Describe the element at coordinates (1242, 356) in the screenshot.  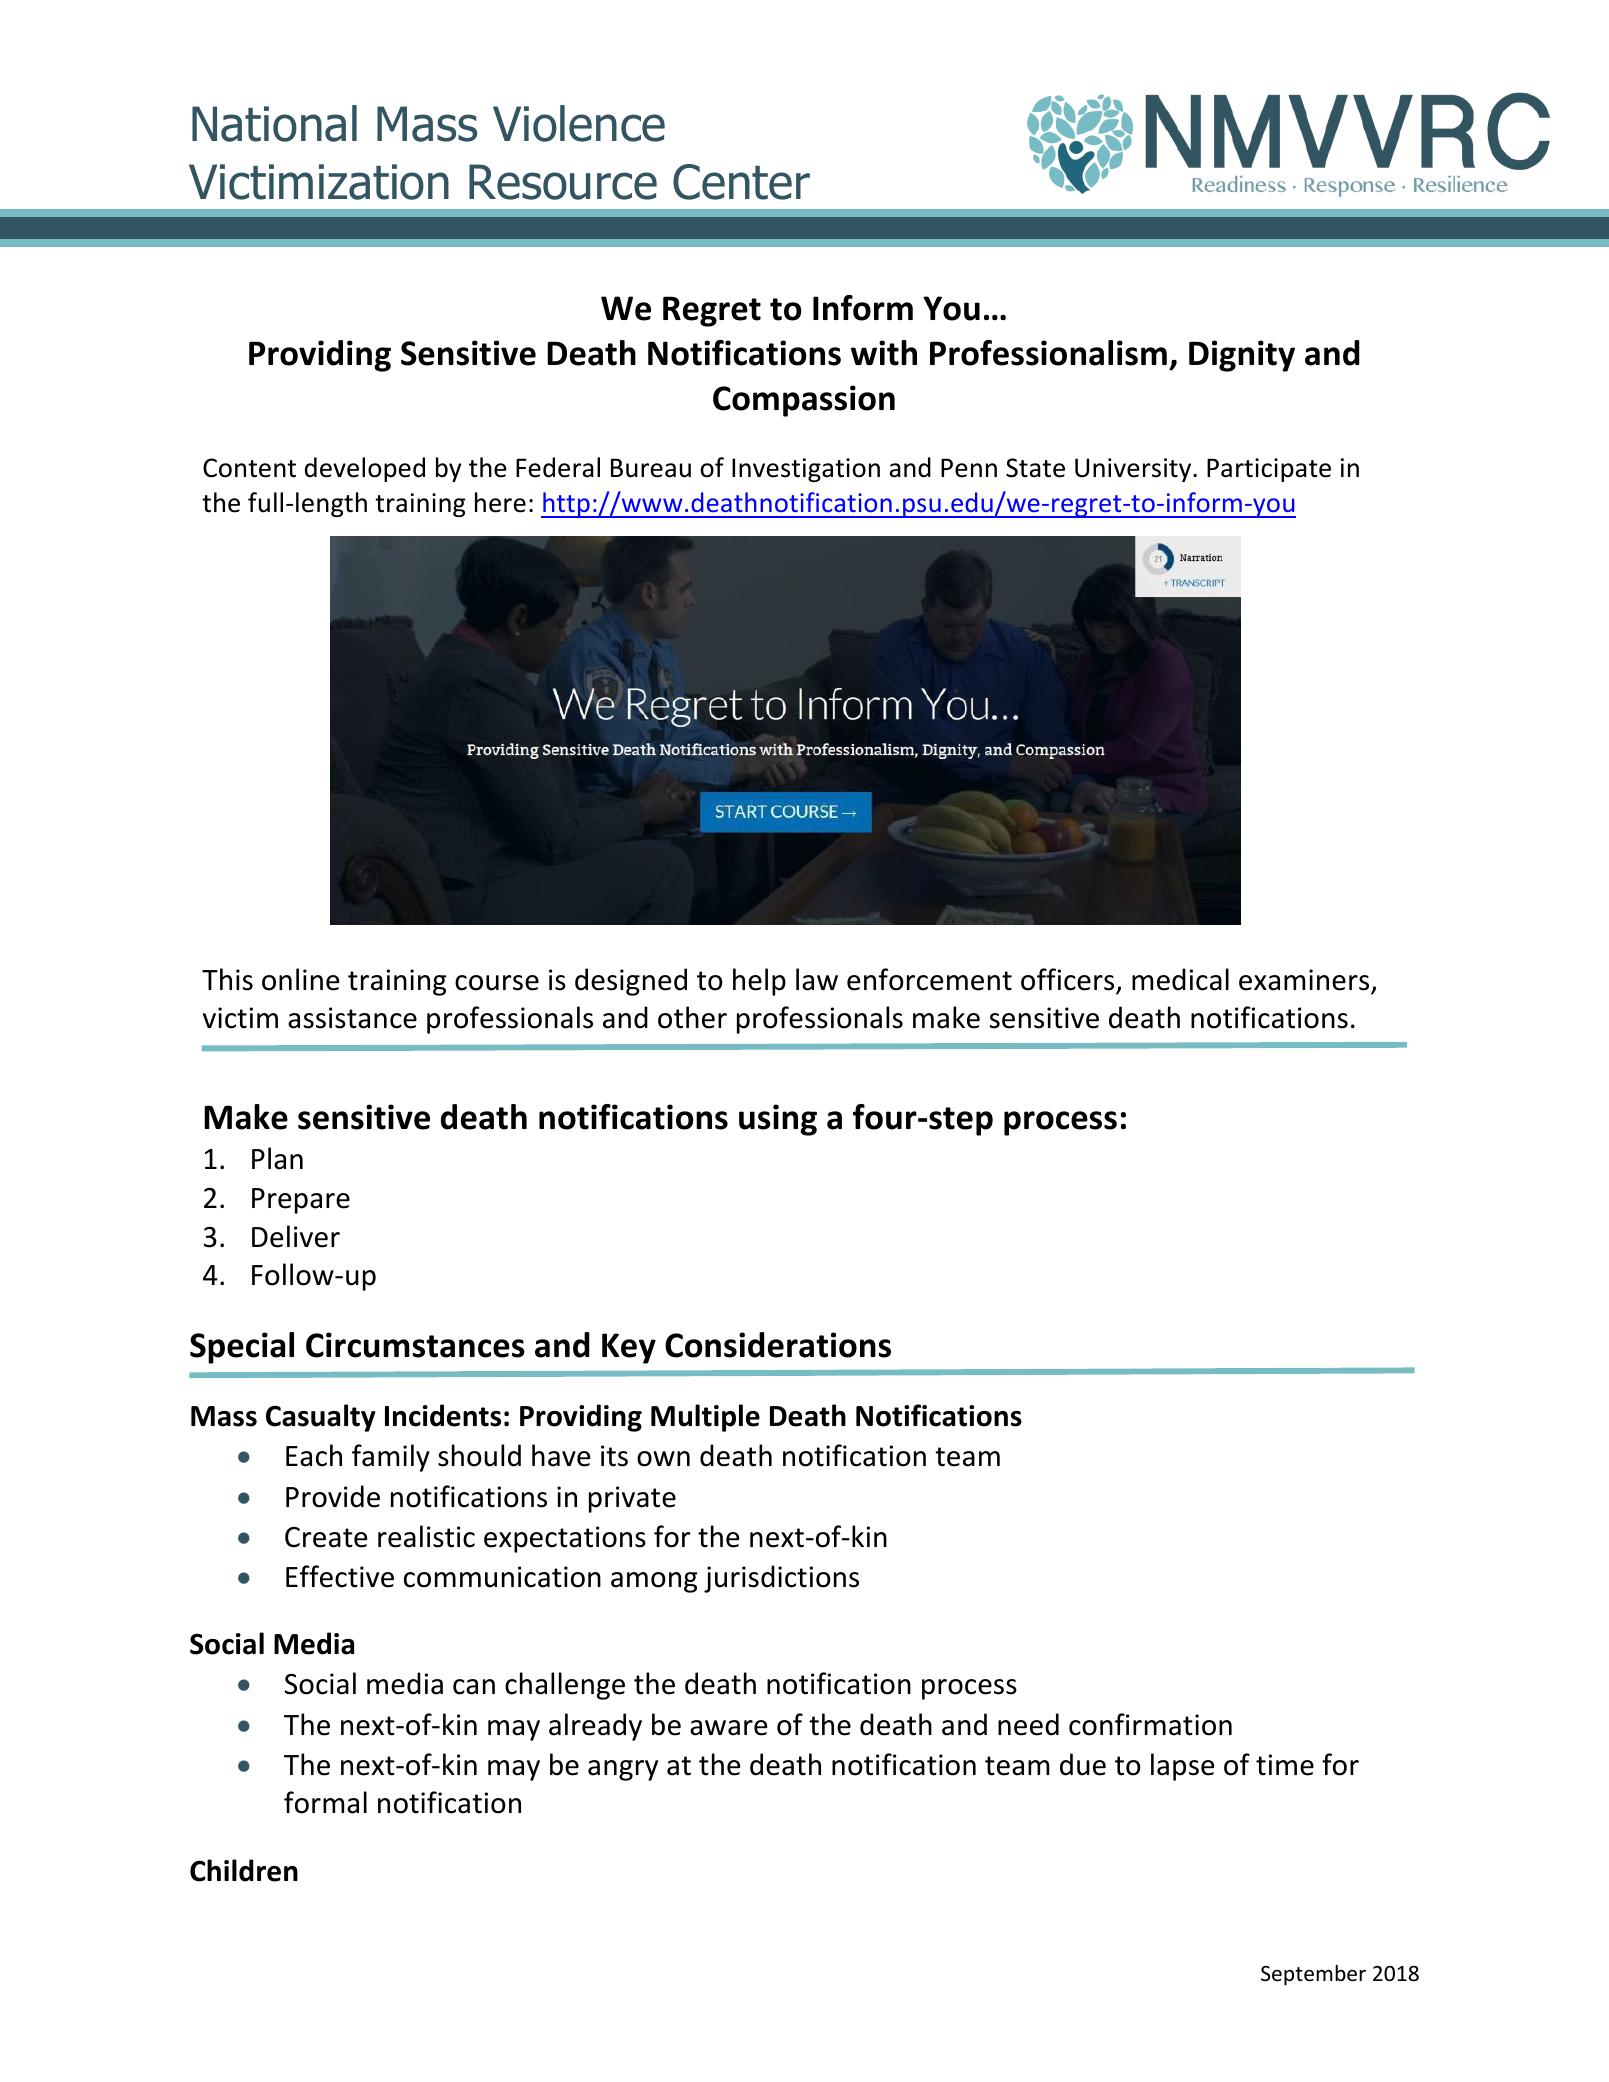
I see `Dignity` at that location.
